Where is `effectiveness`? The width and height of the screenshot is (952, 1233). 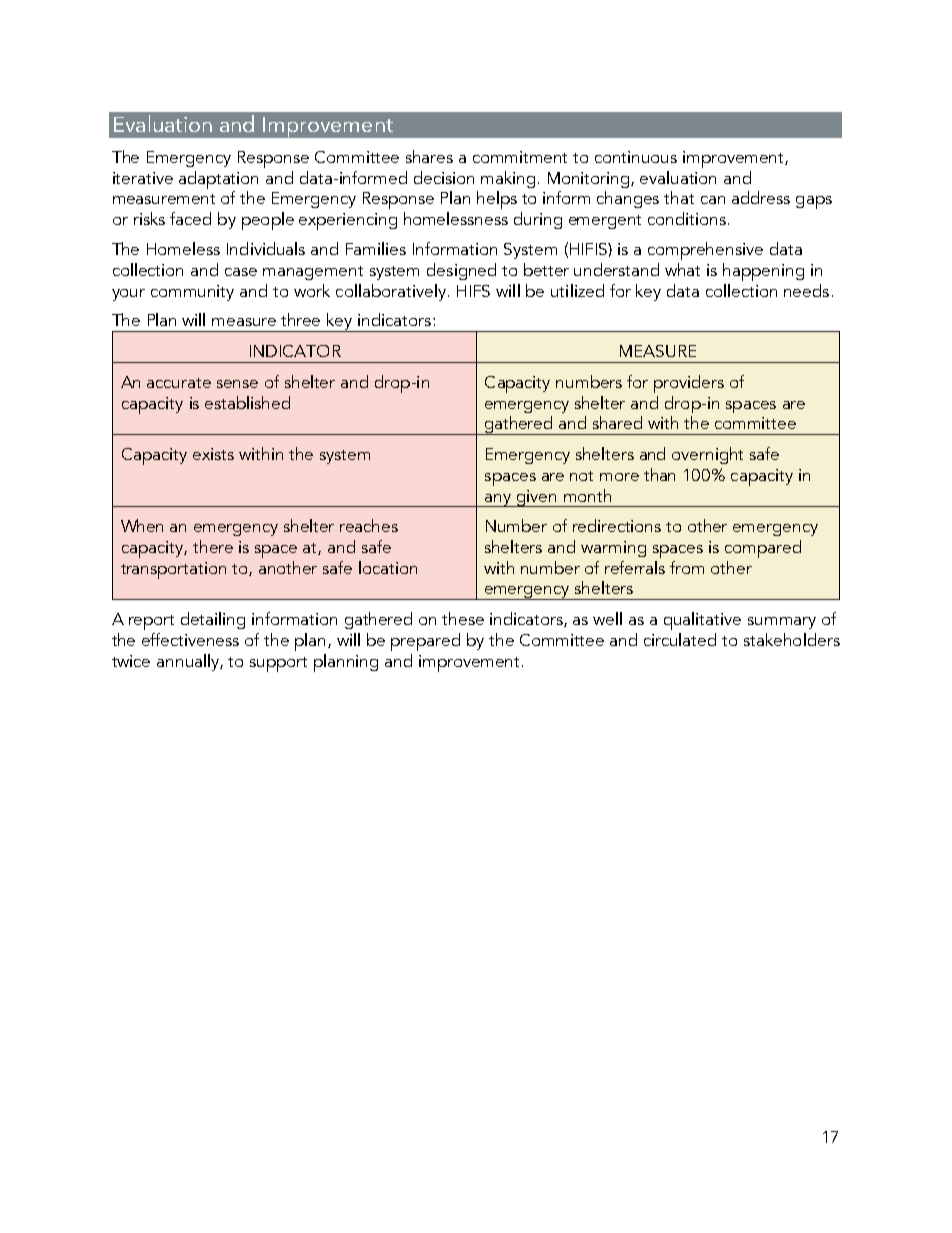
effectiveness is located at coordinates (190, 639).
